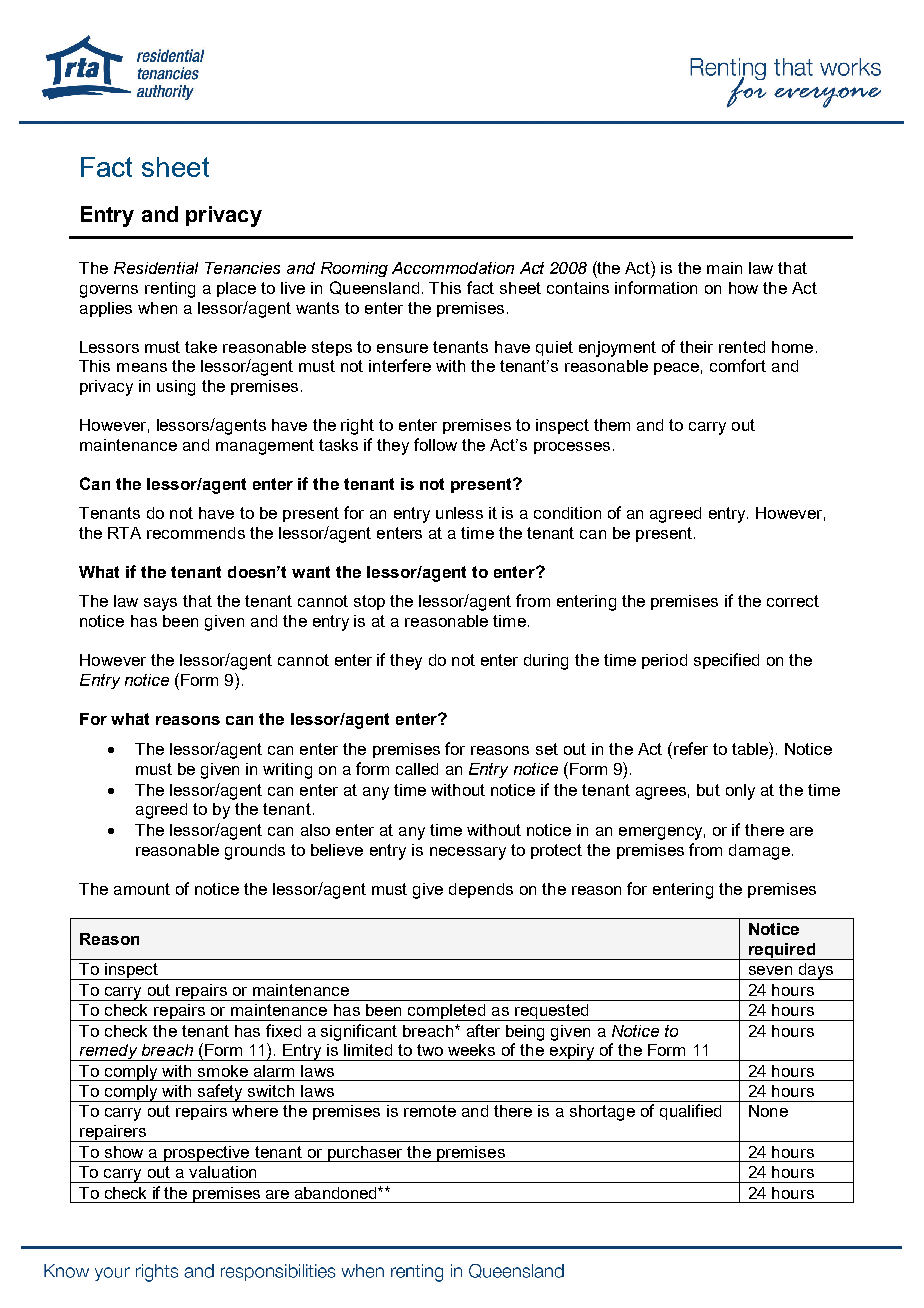 The image size is (924, 1308). What do you see at coordinates (742, 347) in the document?
I see `rented` at bounding box center [742, 347].
